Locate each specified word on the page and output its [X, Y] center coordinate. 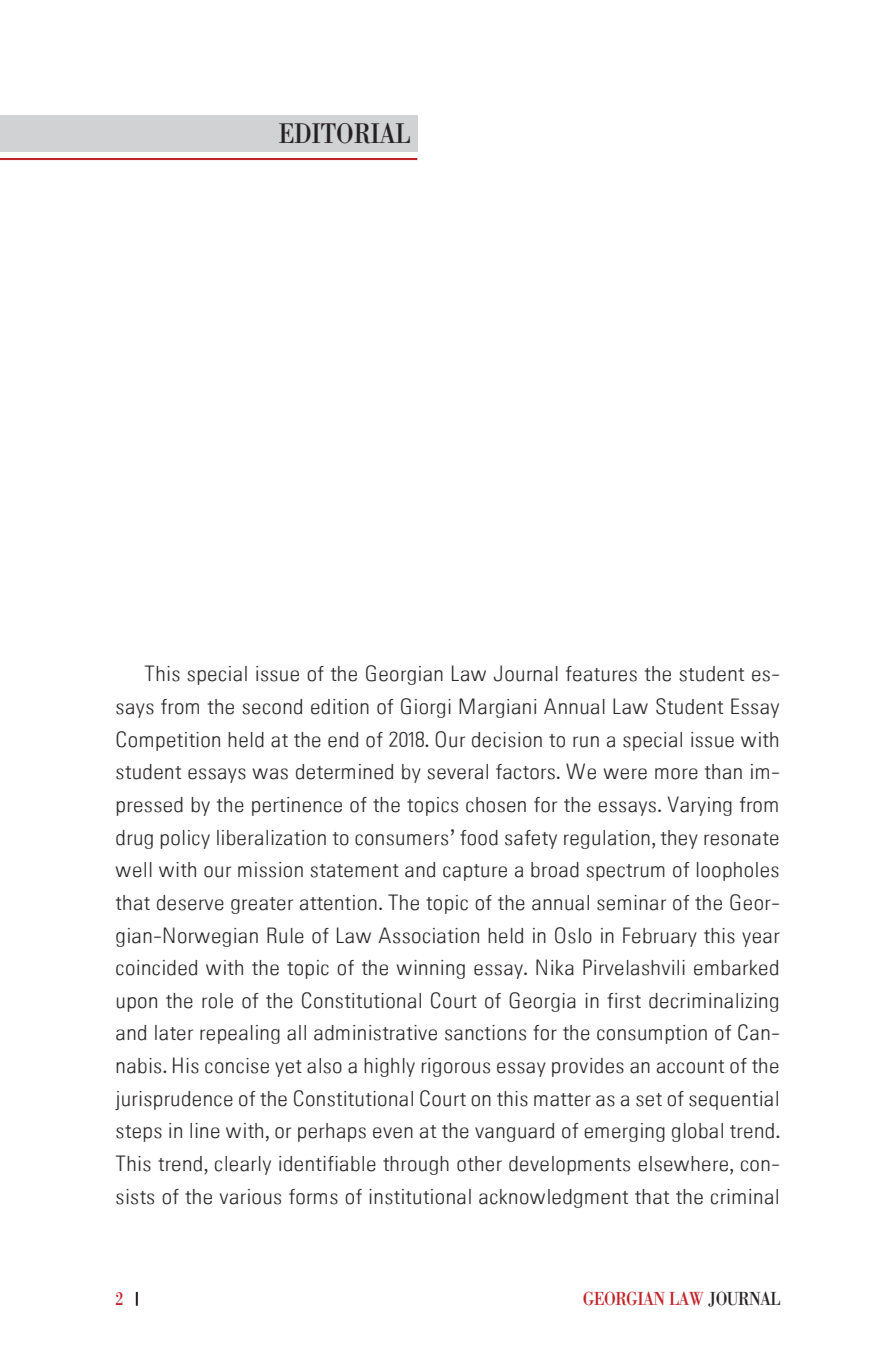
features [601, 674]
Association [429, 935]
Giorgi [426, 708]
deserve [190, 903]
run [586, 742]
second [272, 707]
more [676, 774]
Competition [168, 741]
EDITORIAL [344, 133]
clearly [243, 1165]
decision [507, 740]
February [660, 937]
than [723, 772]
